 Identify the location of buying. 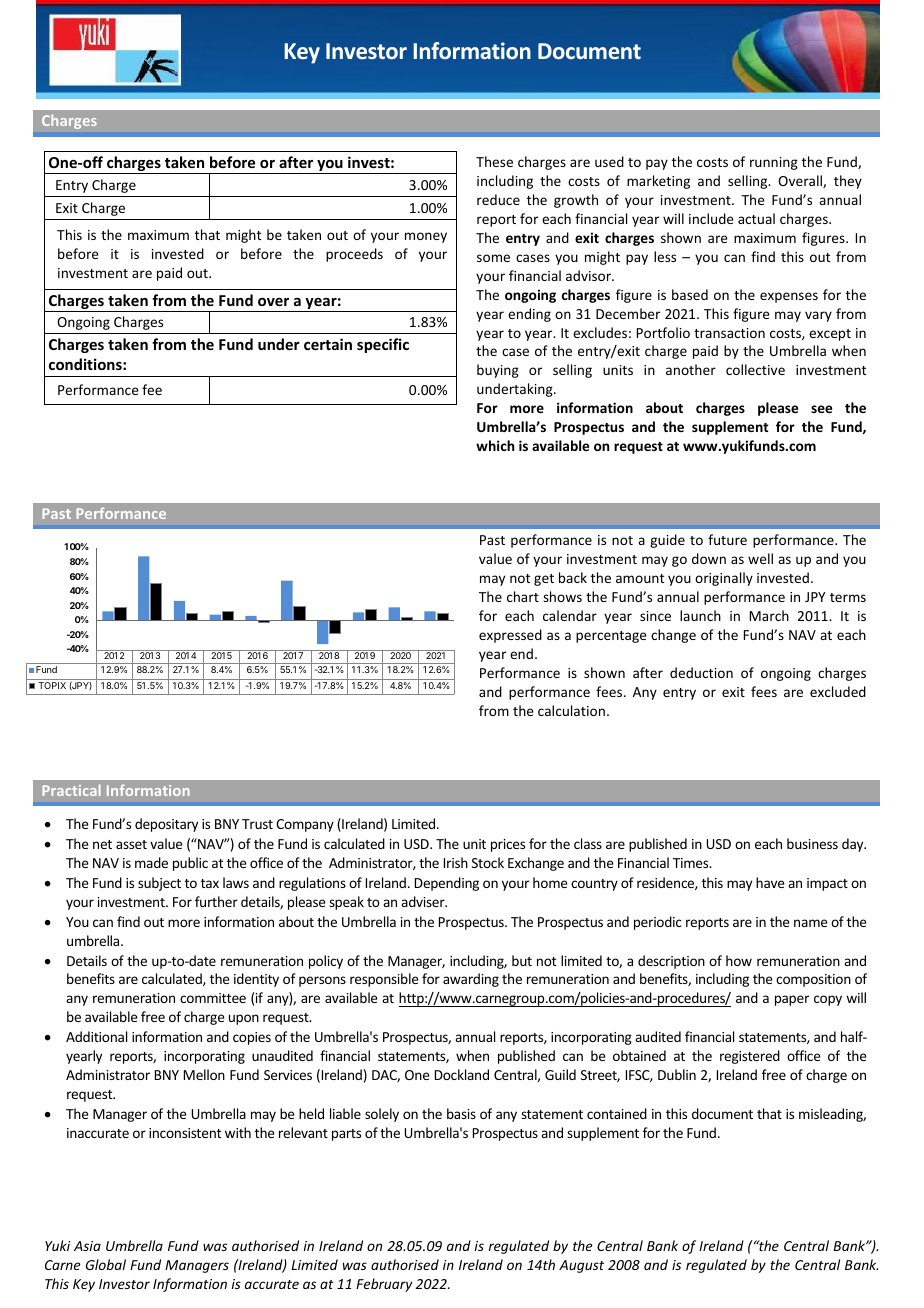
(498, 371).
